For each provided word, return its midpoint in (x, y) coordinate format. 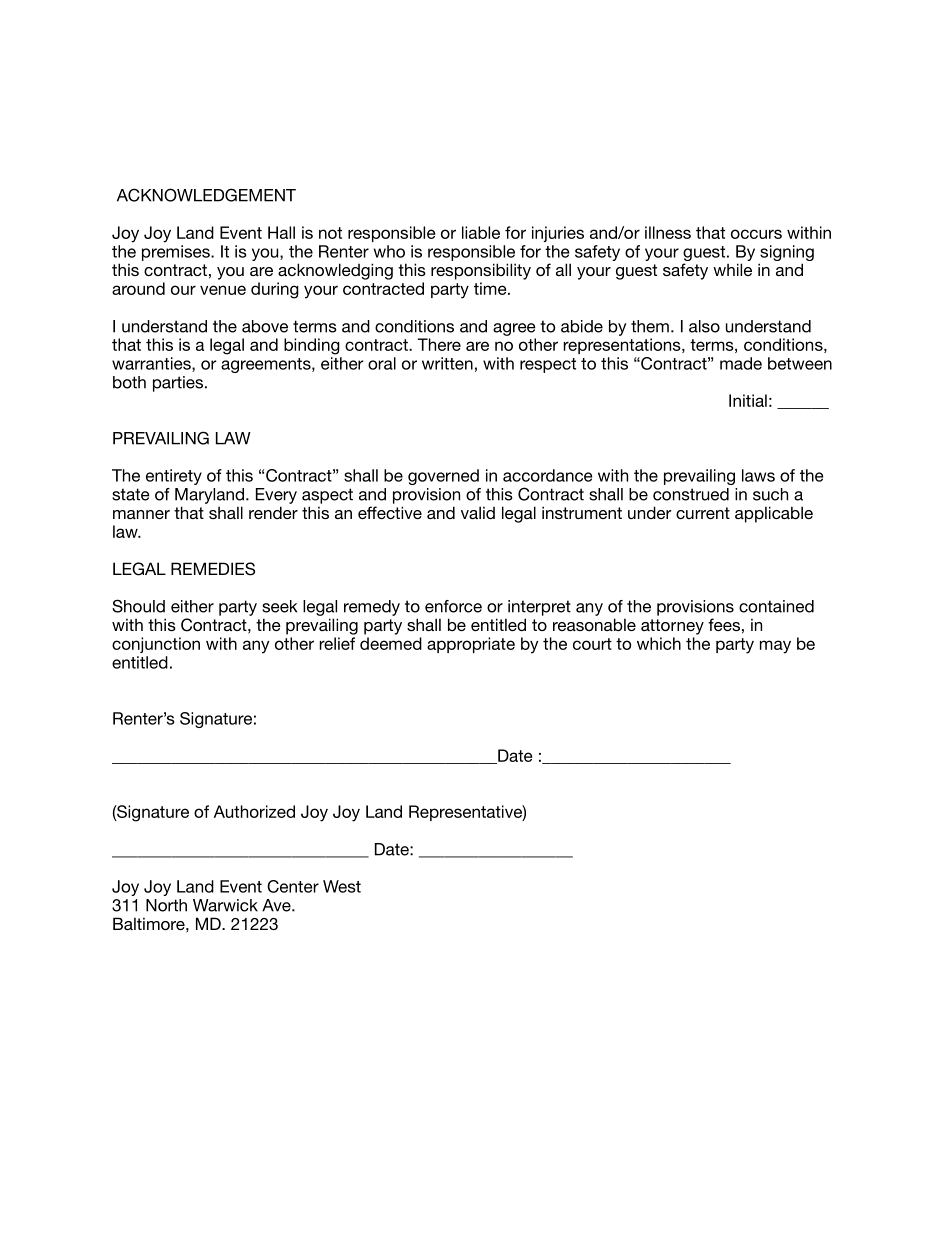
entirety (174, 477)
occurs (756, 234)
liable (481, 232)
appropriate (471, 645)
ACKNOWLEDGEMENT (206, 195)
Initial (748, 400)
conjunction (156, 645)
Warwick (225, 905)
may (775, 647)
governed (443, 477)
